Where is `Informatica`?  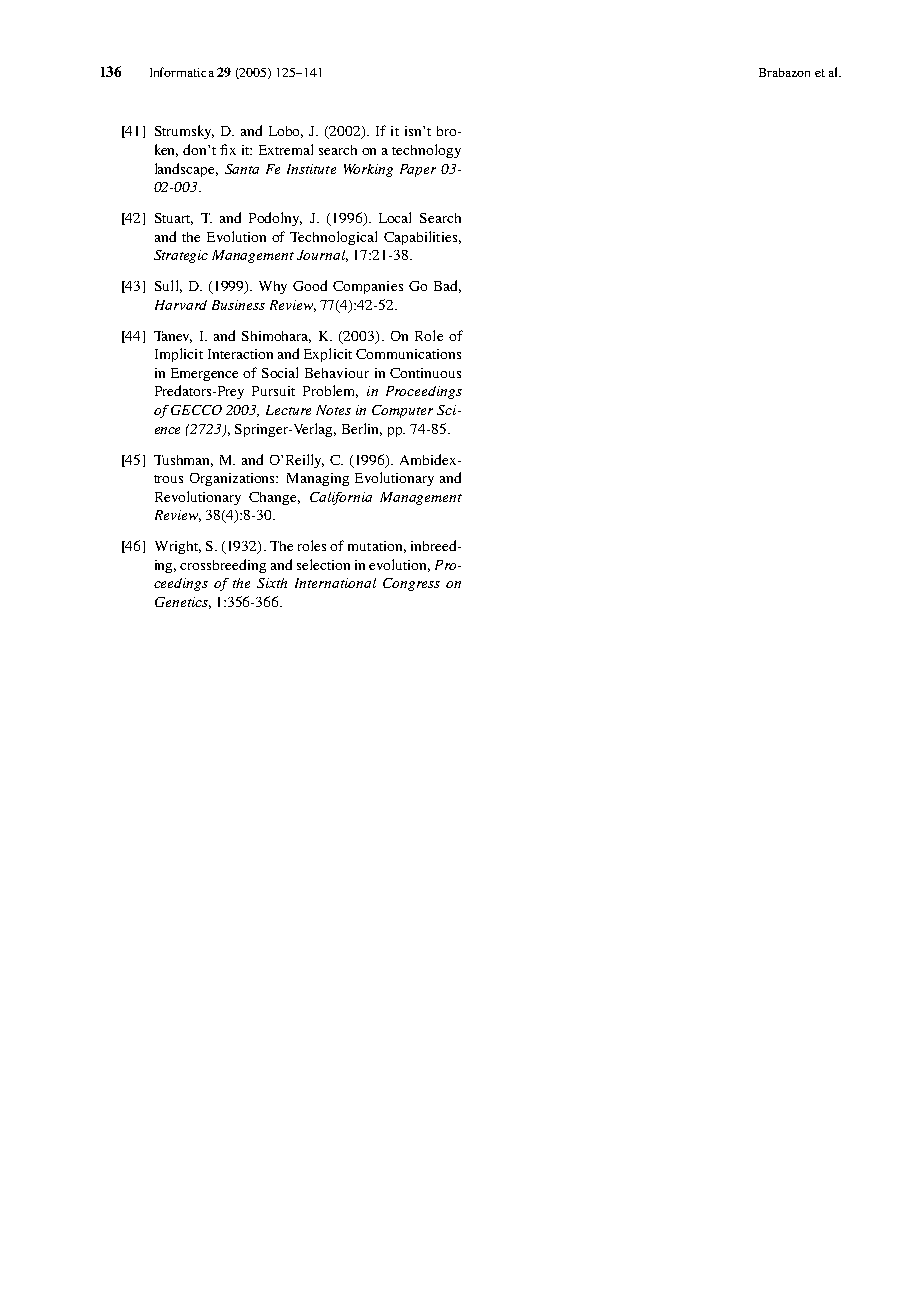 Informatica is located at coordinates (182, 72).
